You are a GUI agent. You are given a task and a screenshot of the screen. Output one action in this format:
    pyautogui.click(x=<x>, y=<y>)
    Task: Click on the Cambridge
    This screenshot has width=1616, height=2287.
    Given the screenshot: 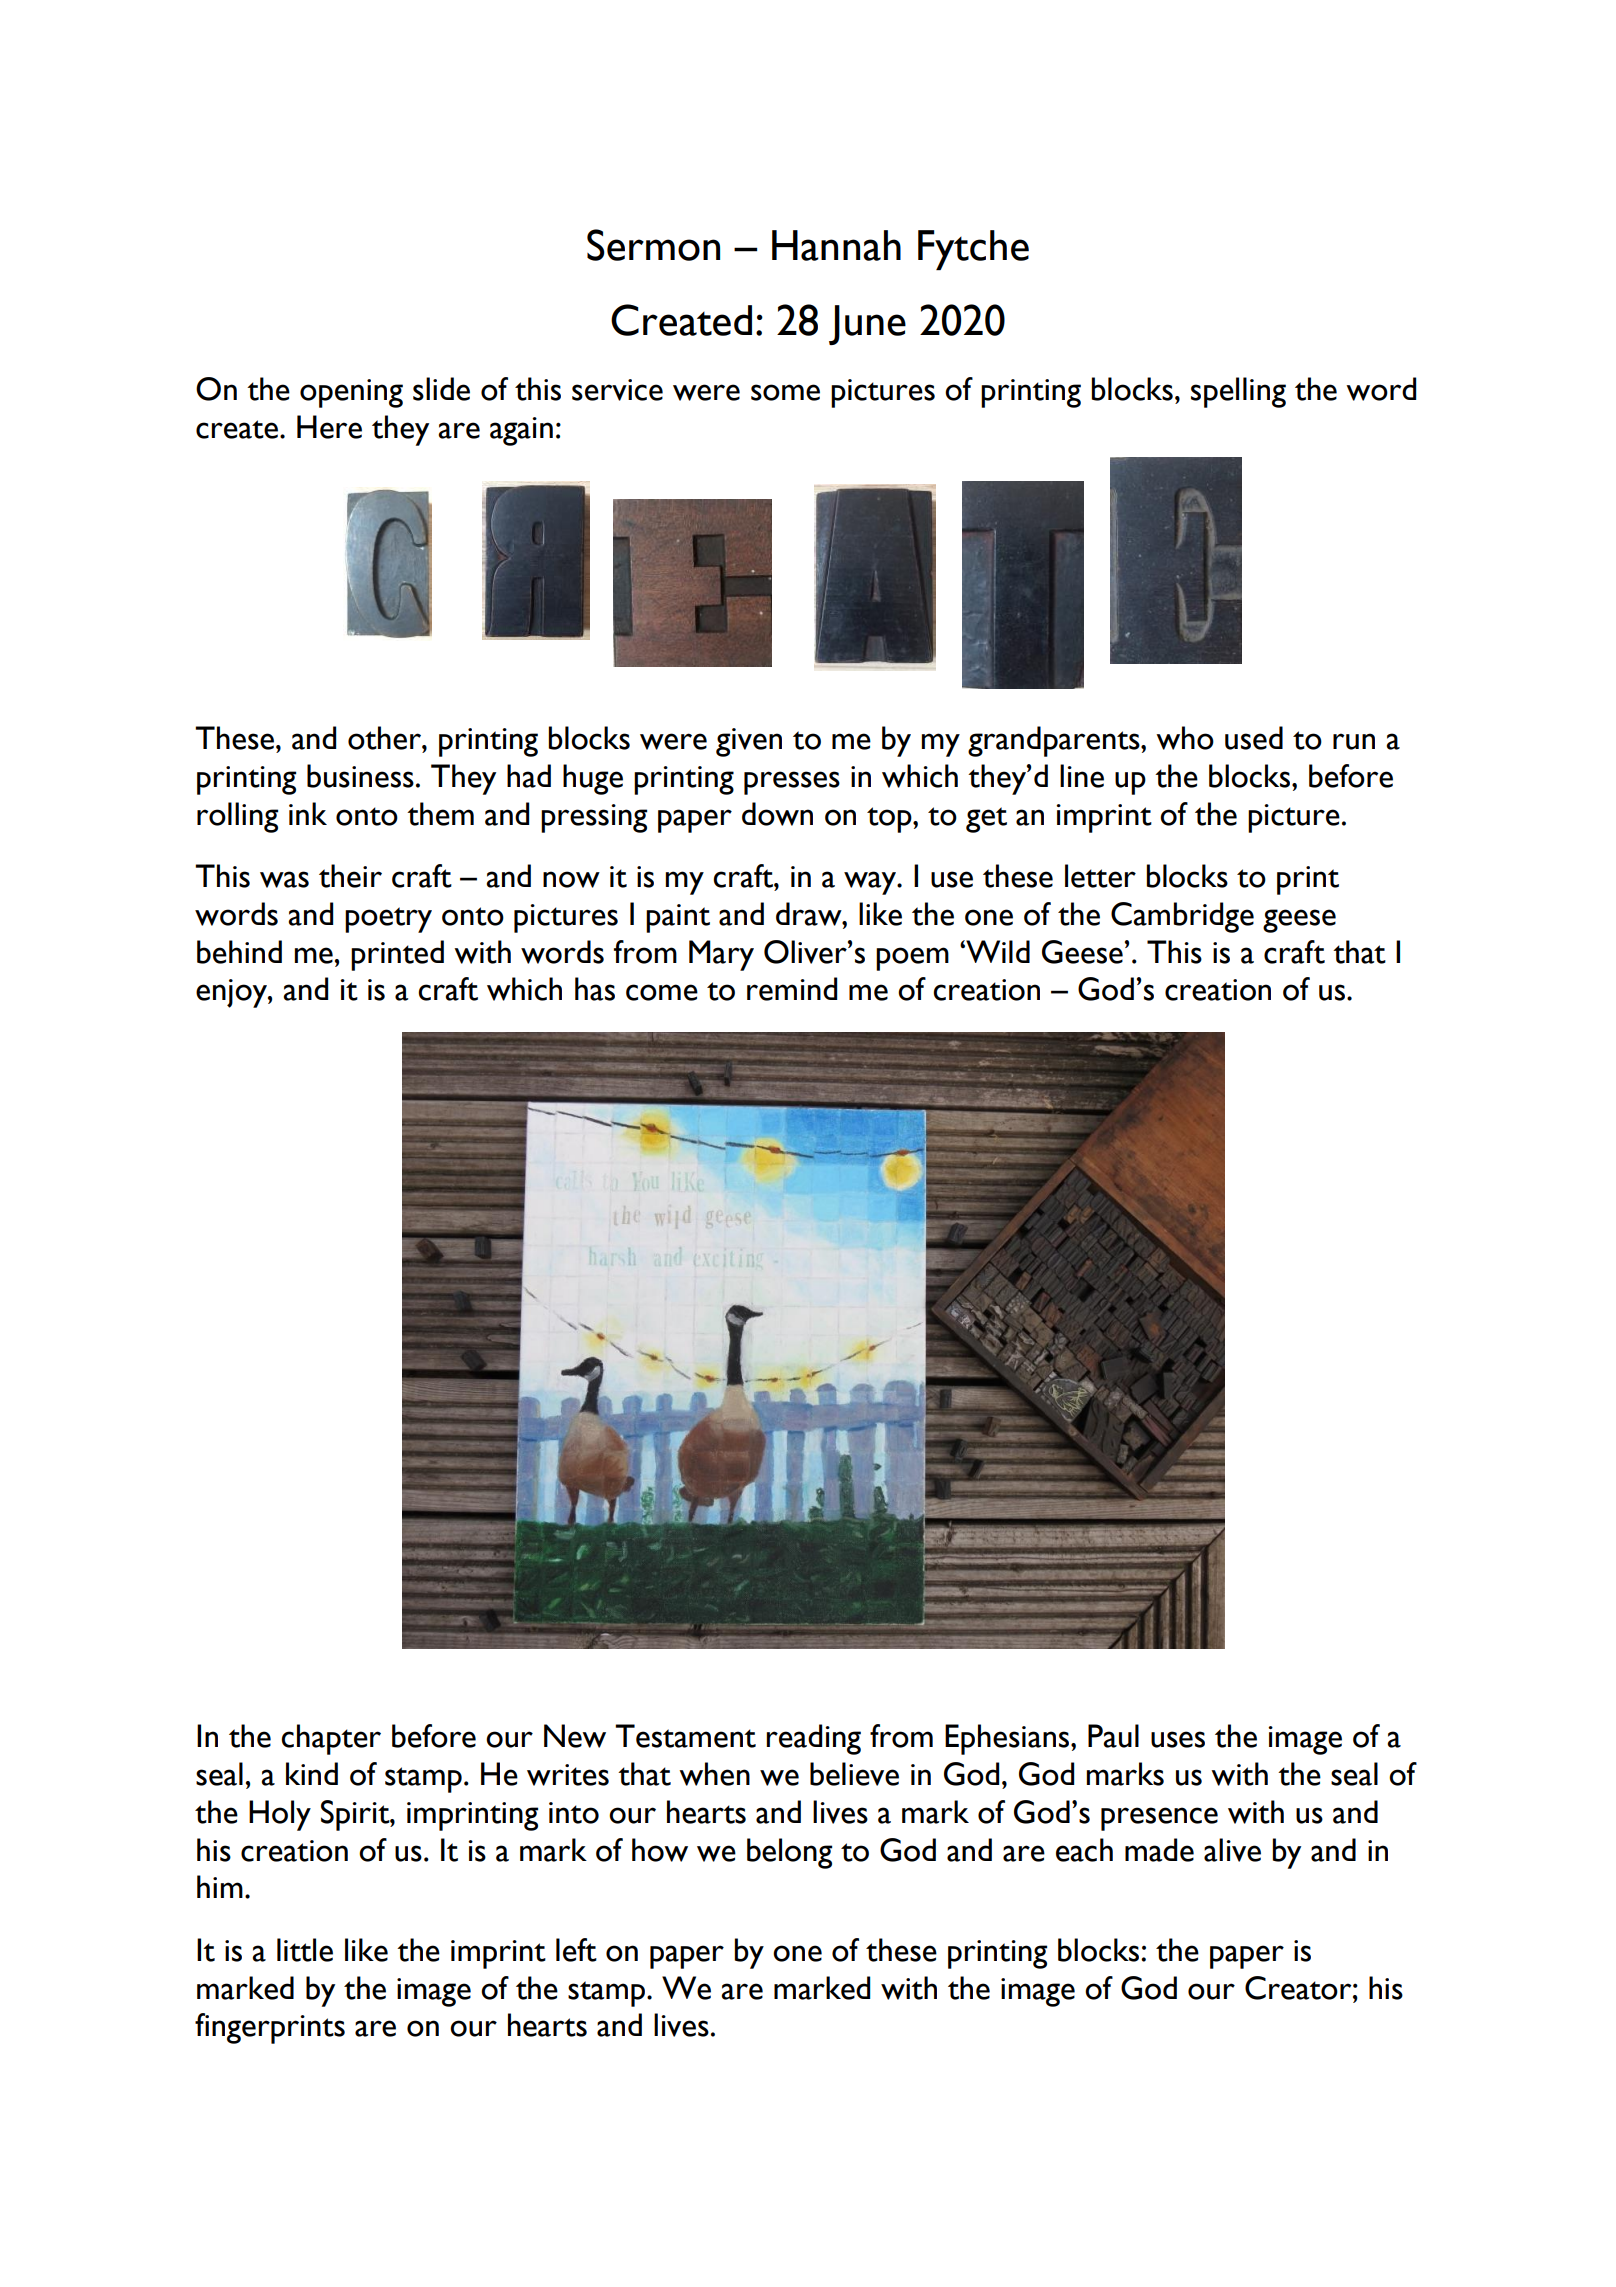 What is the action you would take?
    pyautogui.click(x=1182, y=917)
